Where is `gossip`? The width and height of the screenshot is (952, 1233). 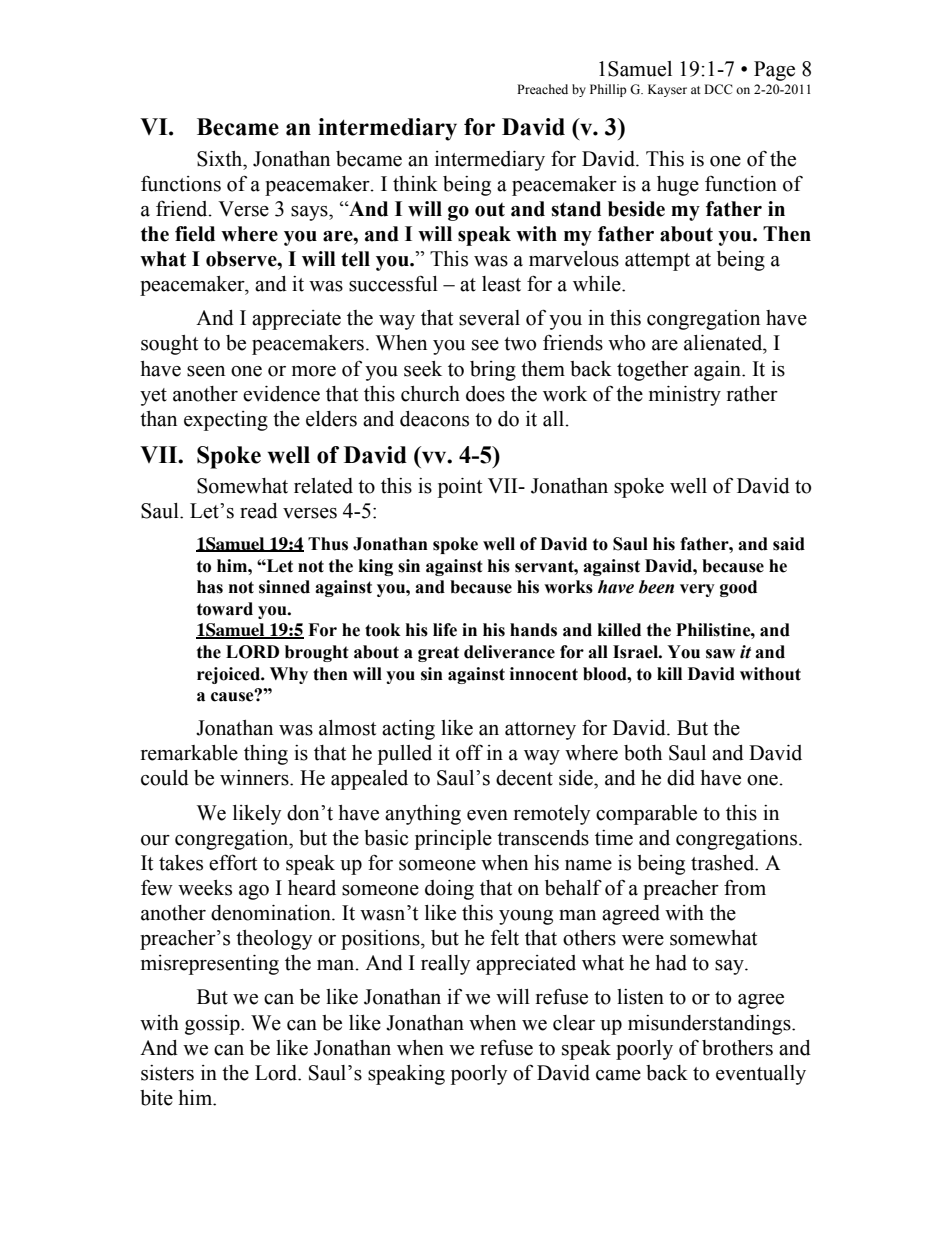
gossip is located at coordinates (213, 1025).
